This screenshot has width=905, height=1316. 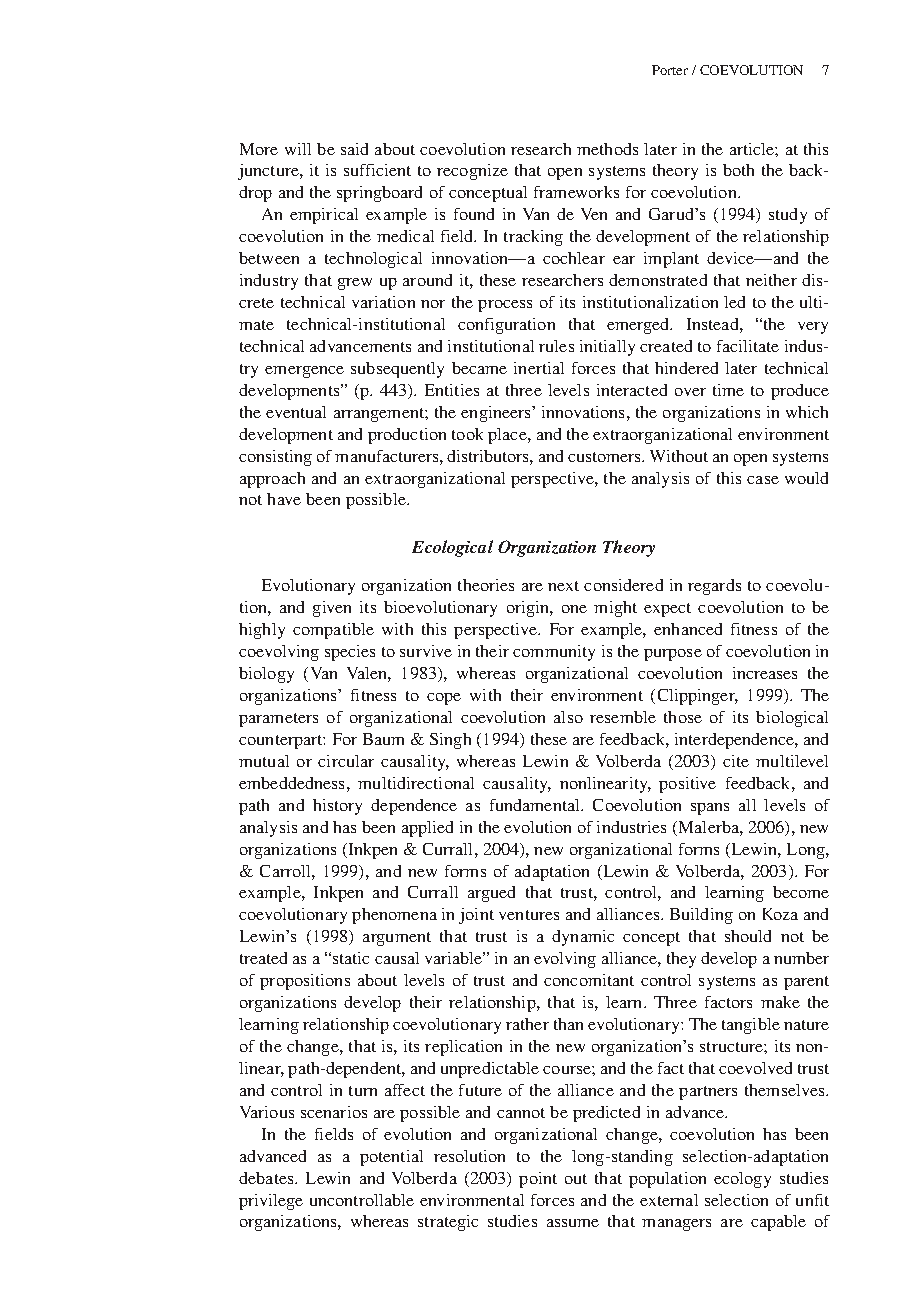 I want to click on rules, so click(x=556, y=346).
